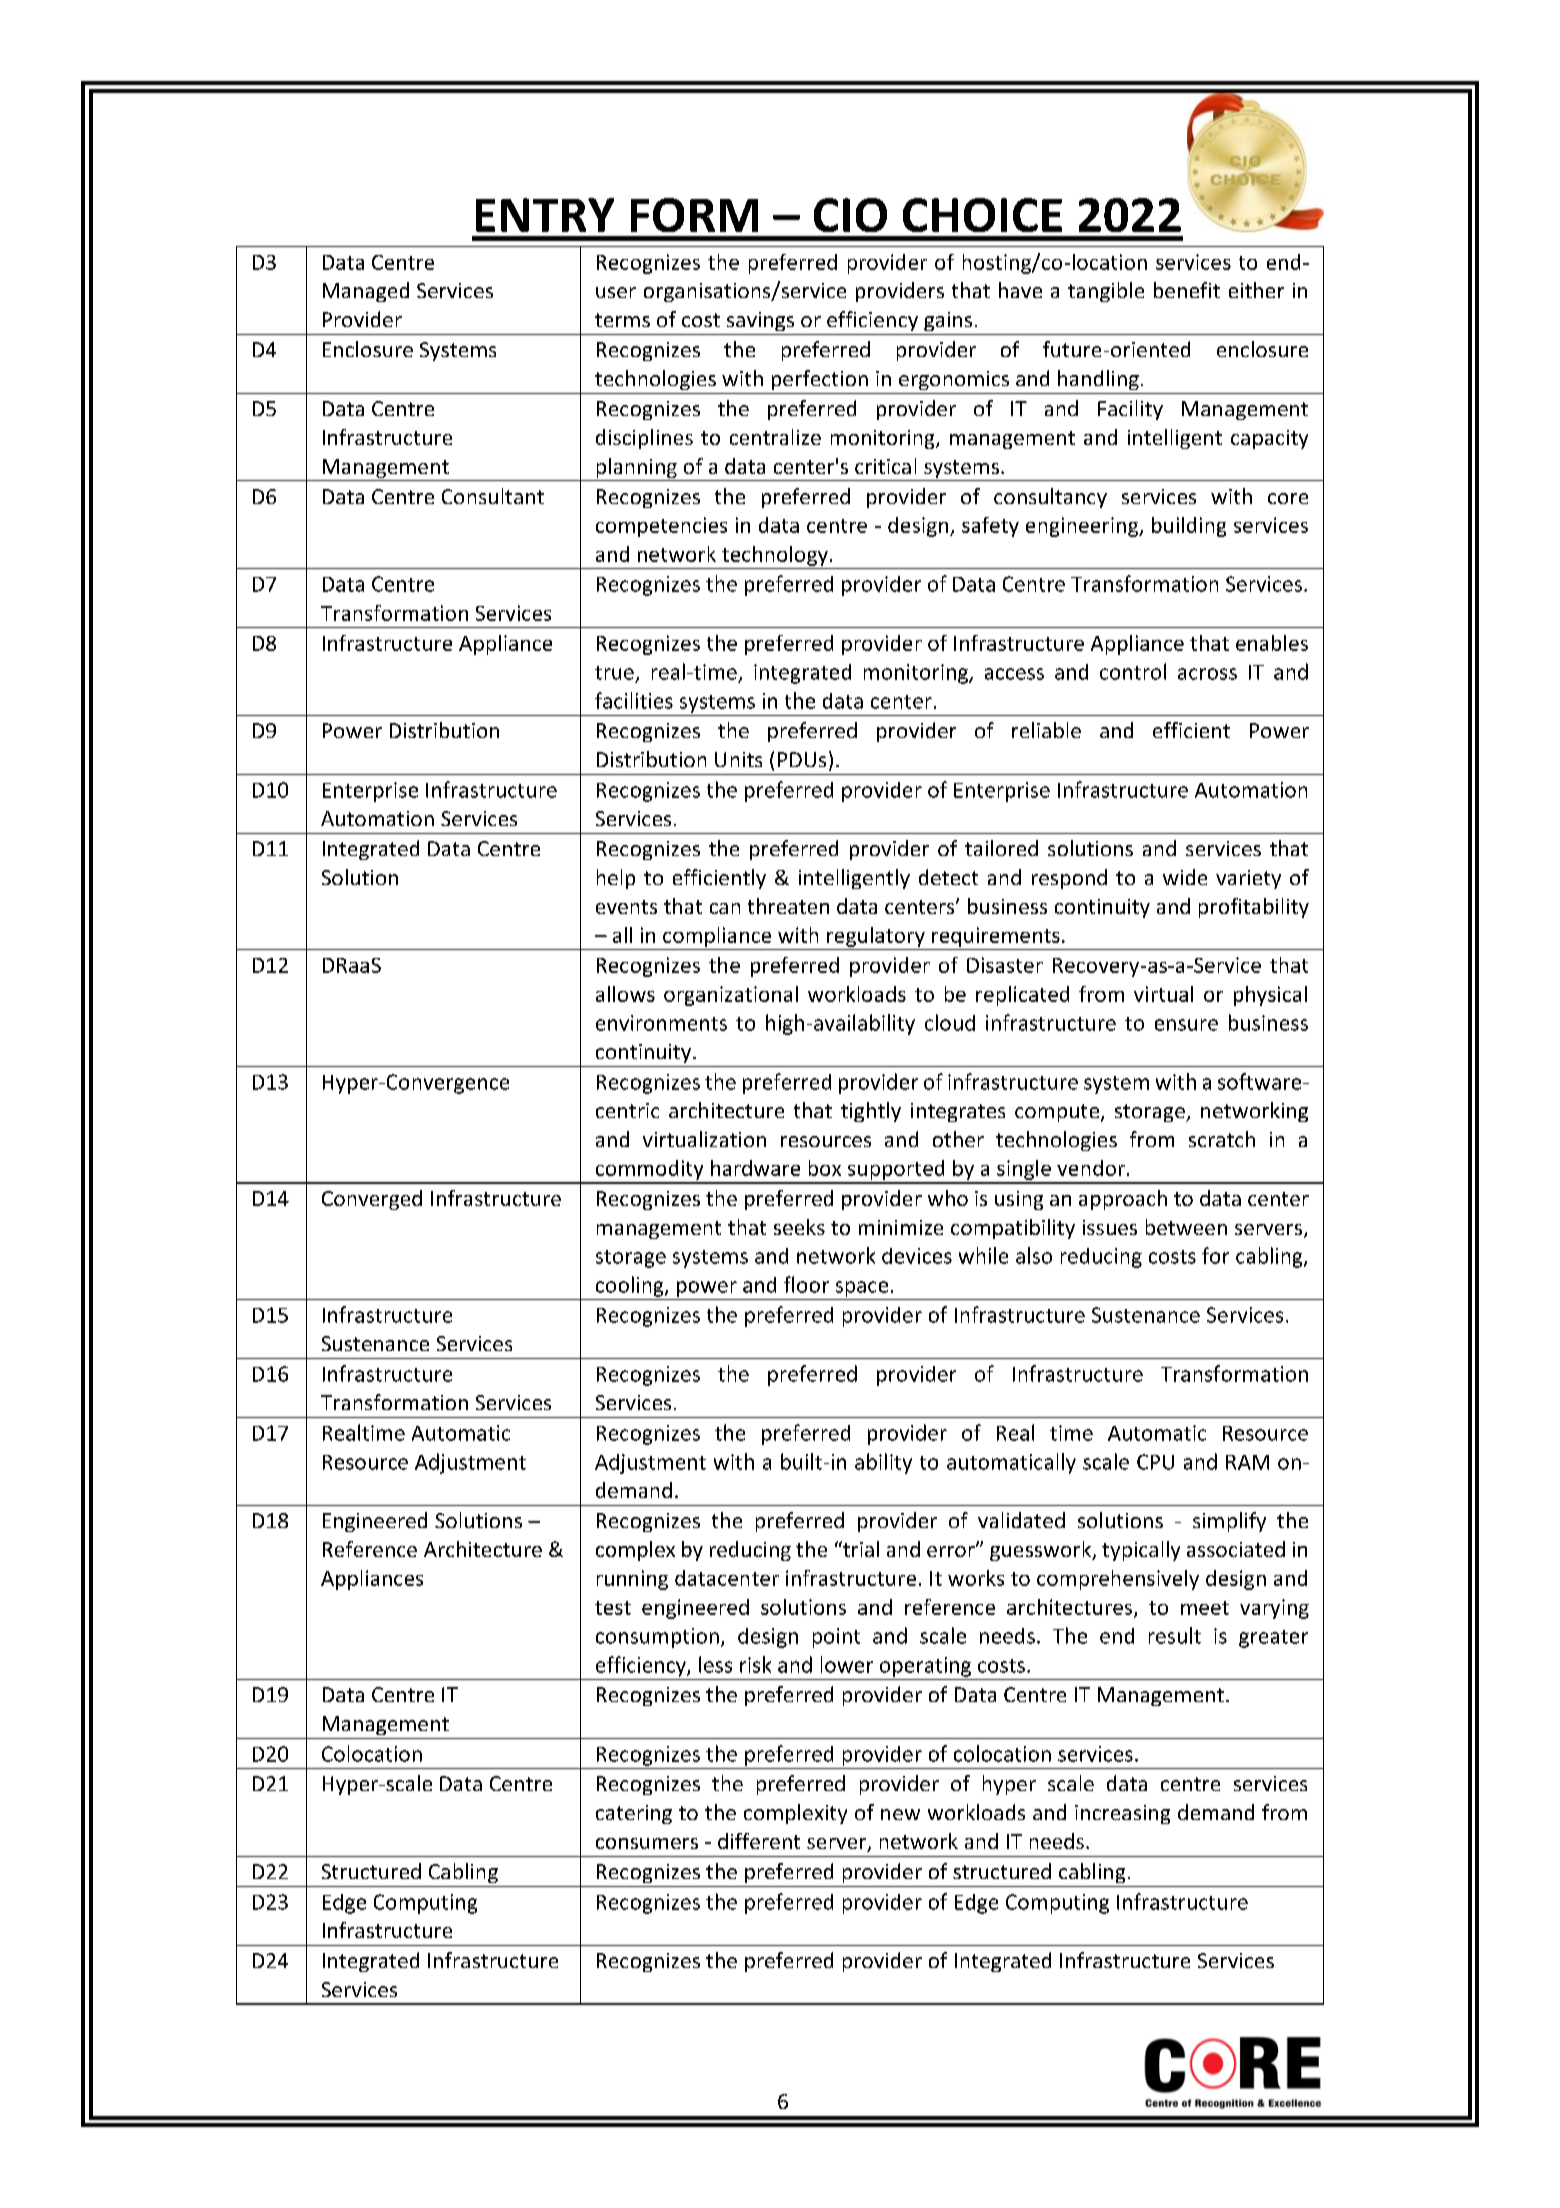 The image size is (1560, 2208). What do you see at coordinates (634, 1814) in the screenshot?
I see `catering` at bounding box center [634, 1814].
